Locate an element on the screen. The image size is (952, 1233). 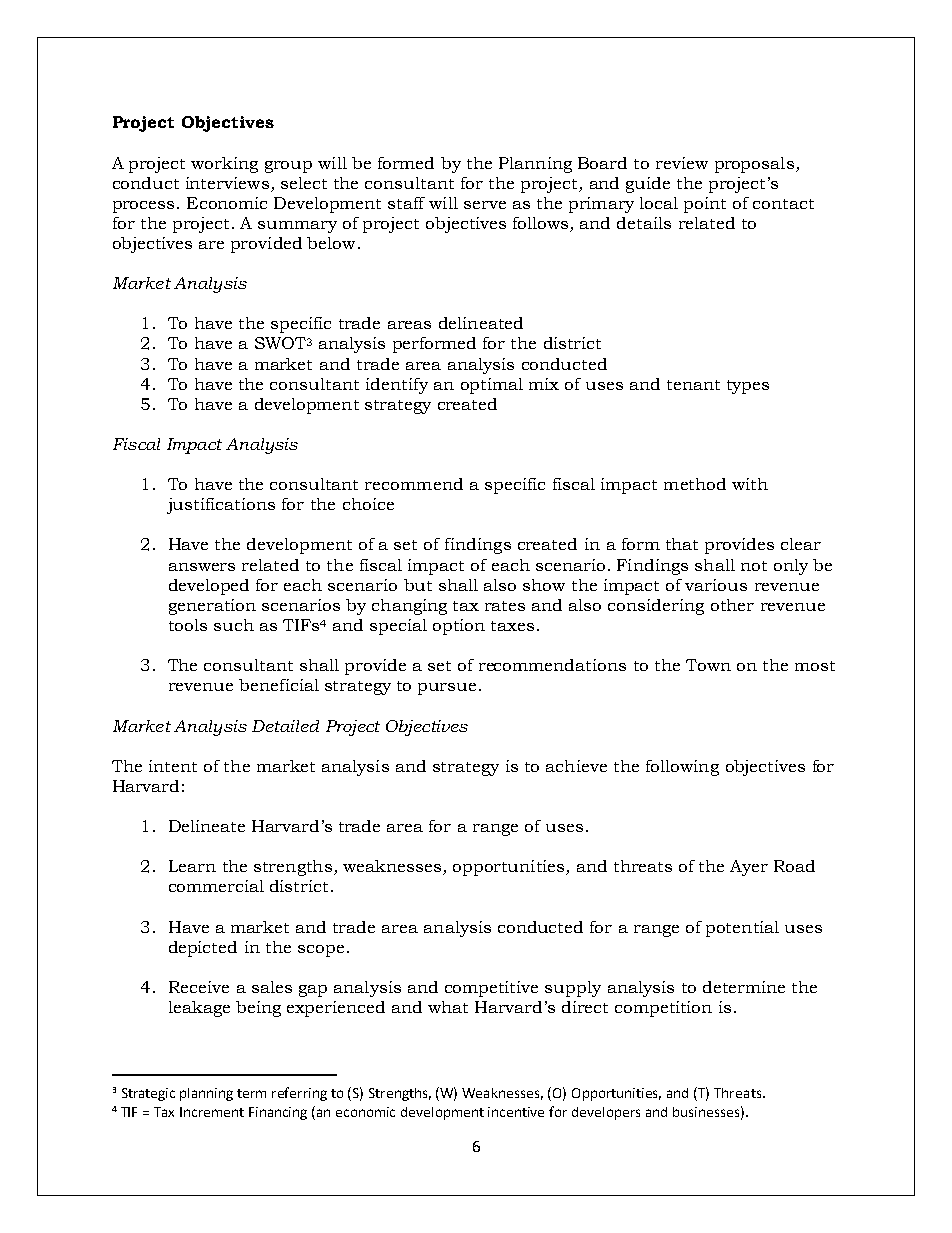
Town is located at coordinates (708, 665).
